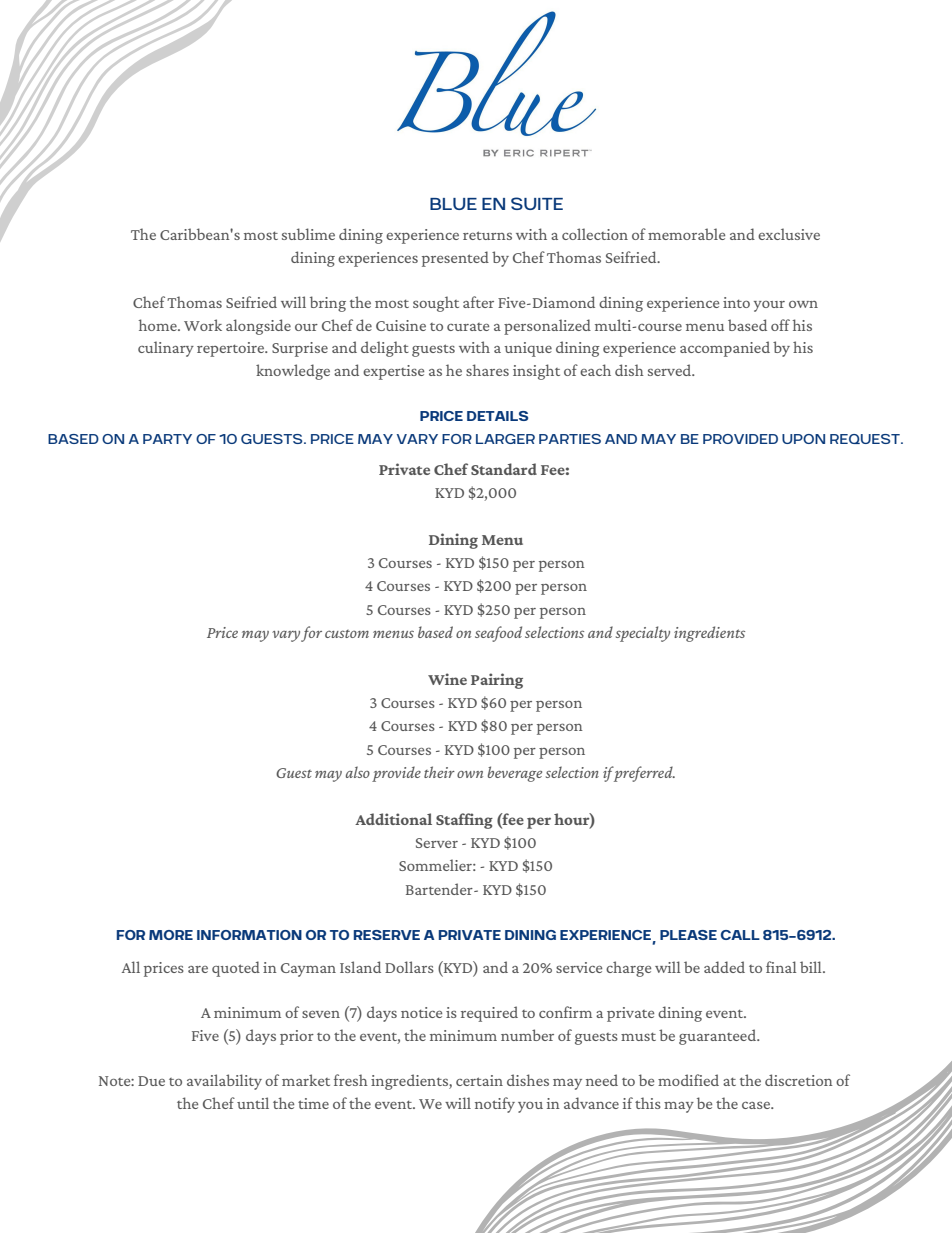  I want to click on availability, so click(224, 1082).
